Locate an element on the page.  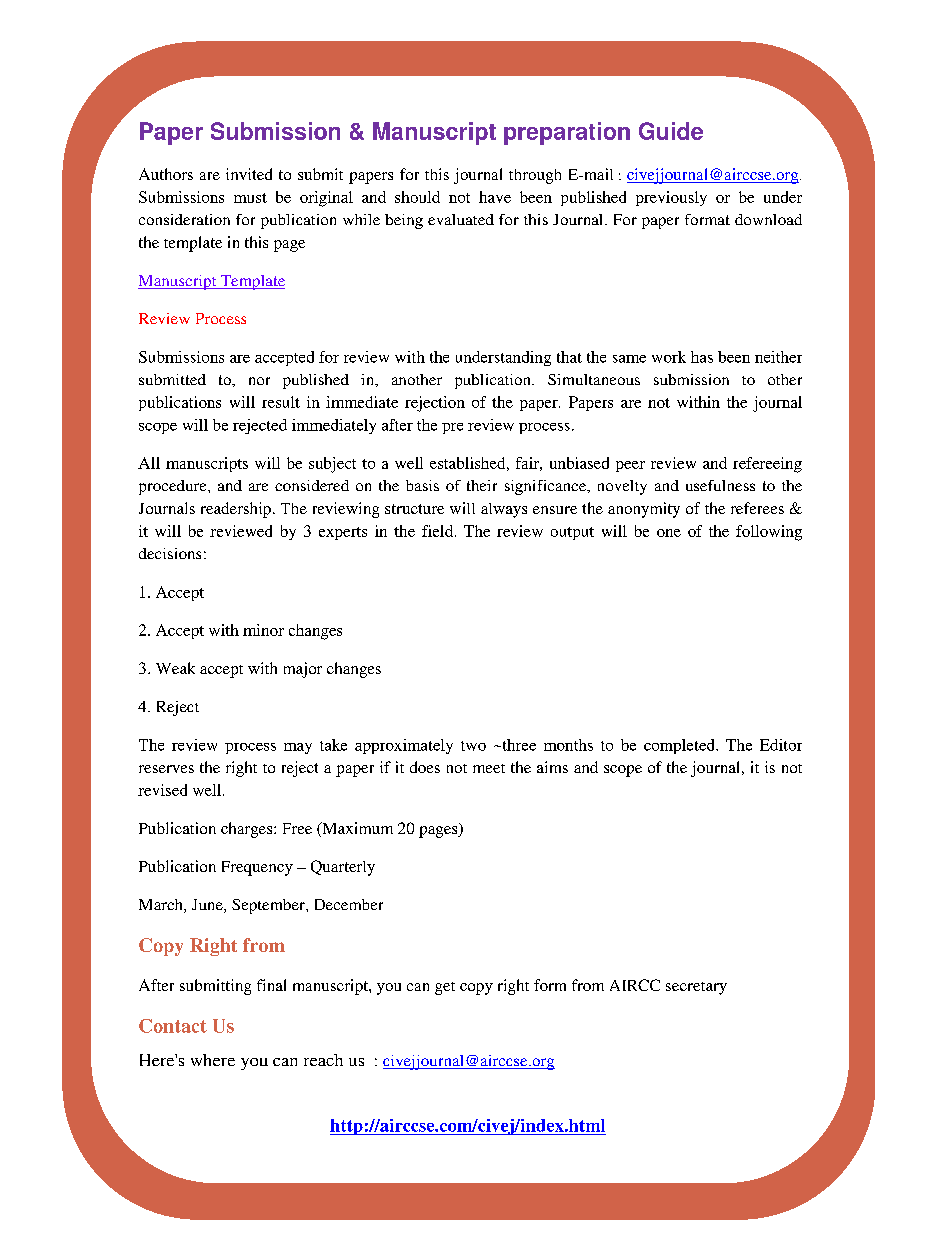
Weak is located at coordinates (175, 668).
